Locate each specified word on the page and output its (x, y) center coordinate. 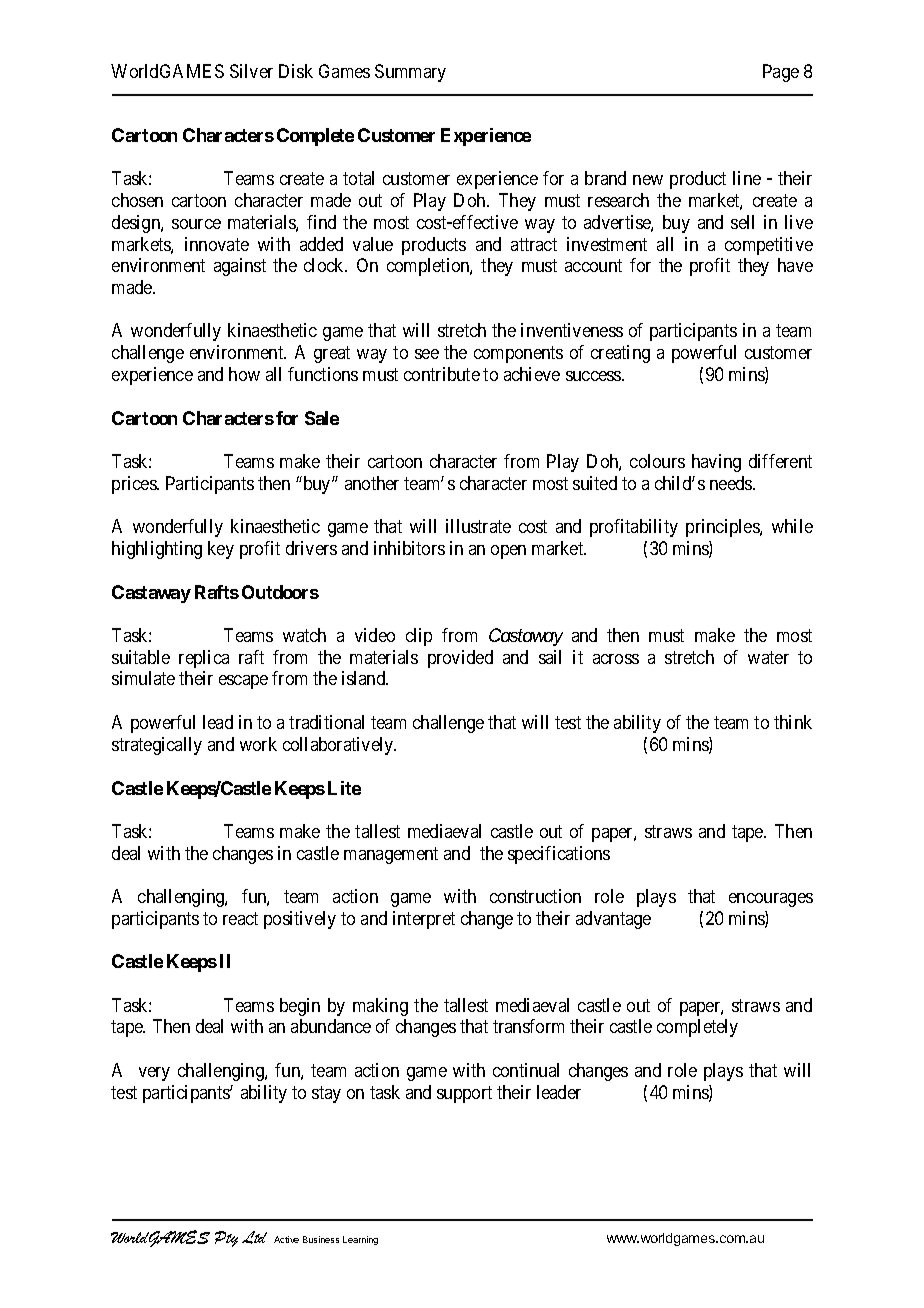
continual (526, 1070)
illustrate (478, 526)
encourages (771, 900)
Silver (251, 71)
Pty (226, 1239)
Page (781, 73)
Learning (360, 1240)
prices (135, 485)
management (391, 855)
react (240, 918)
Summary (410, 73)
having (716, 463)
